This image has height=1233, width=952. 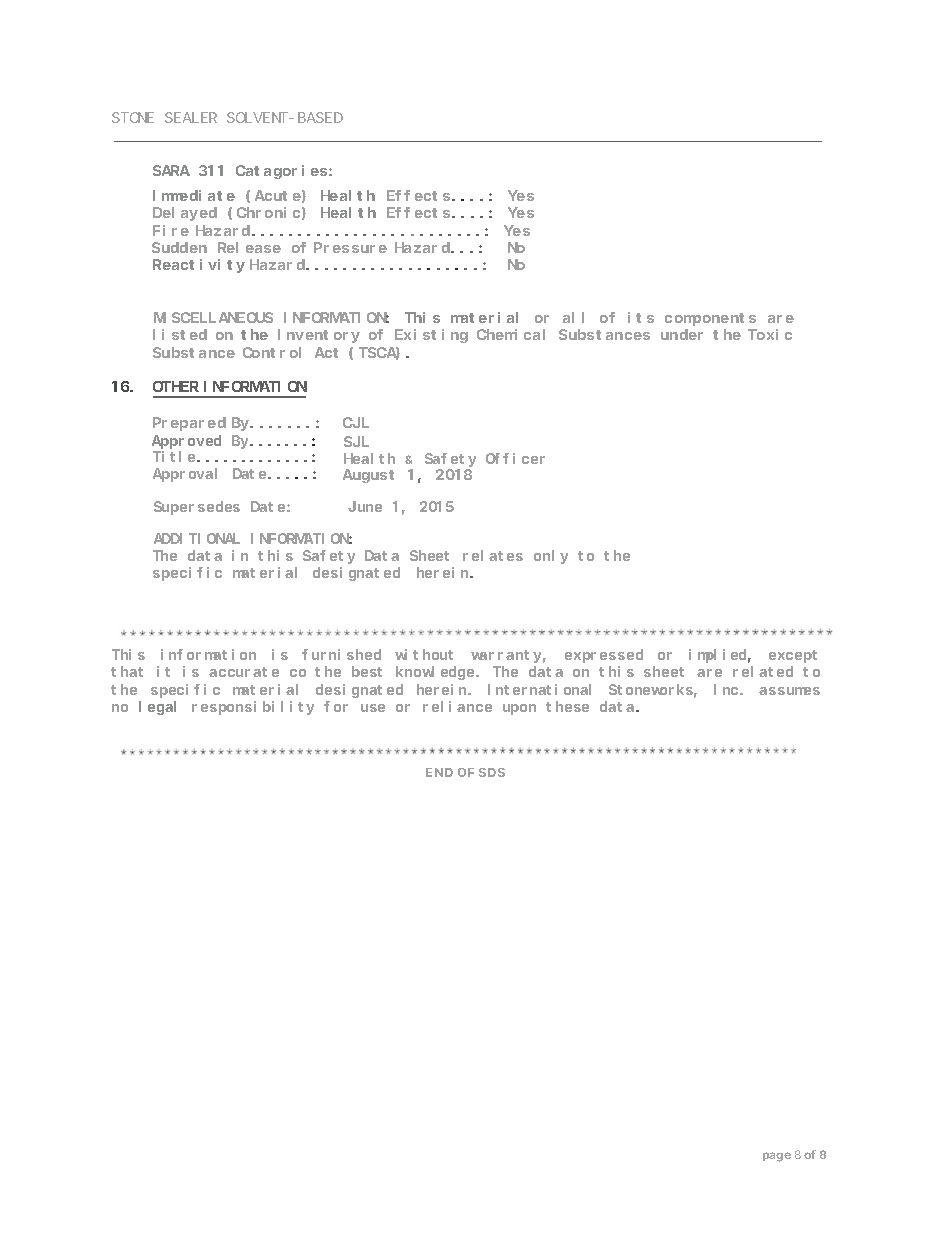 What do you see at coordinates (185, 214) in the image?
I see `Delayed` at bounding box center [185, 214].
